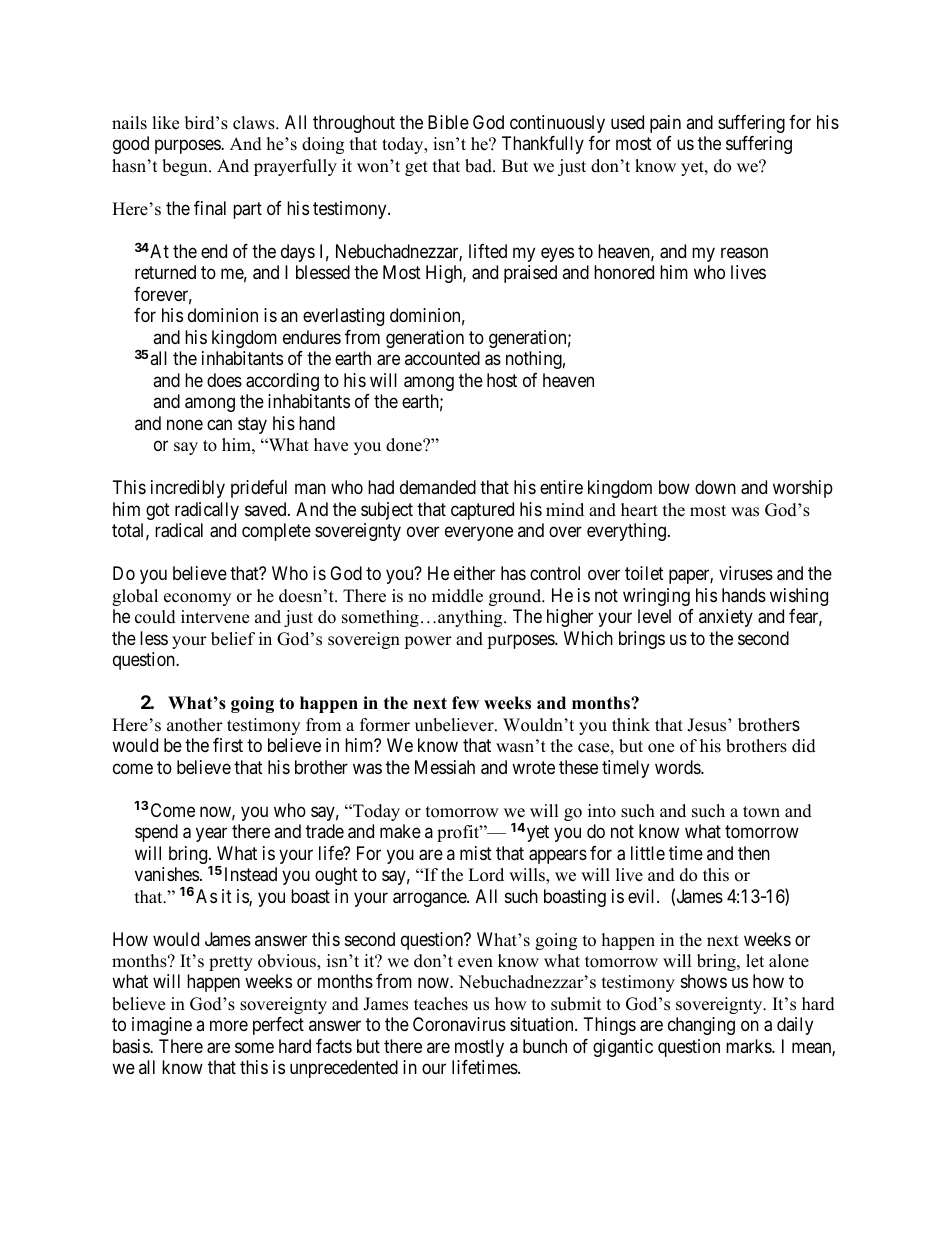 The image size is (952, 1233). Describe the element at coordinates (219, 424) in the screenshot. I see `can` at that location.
